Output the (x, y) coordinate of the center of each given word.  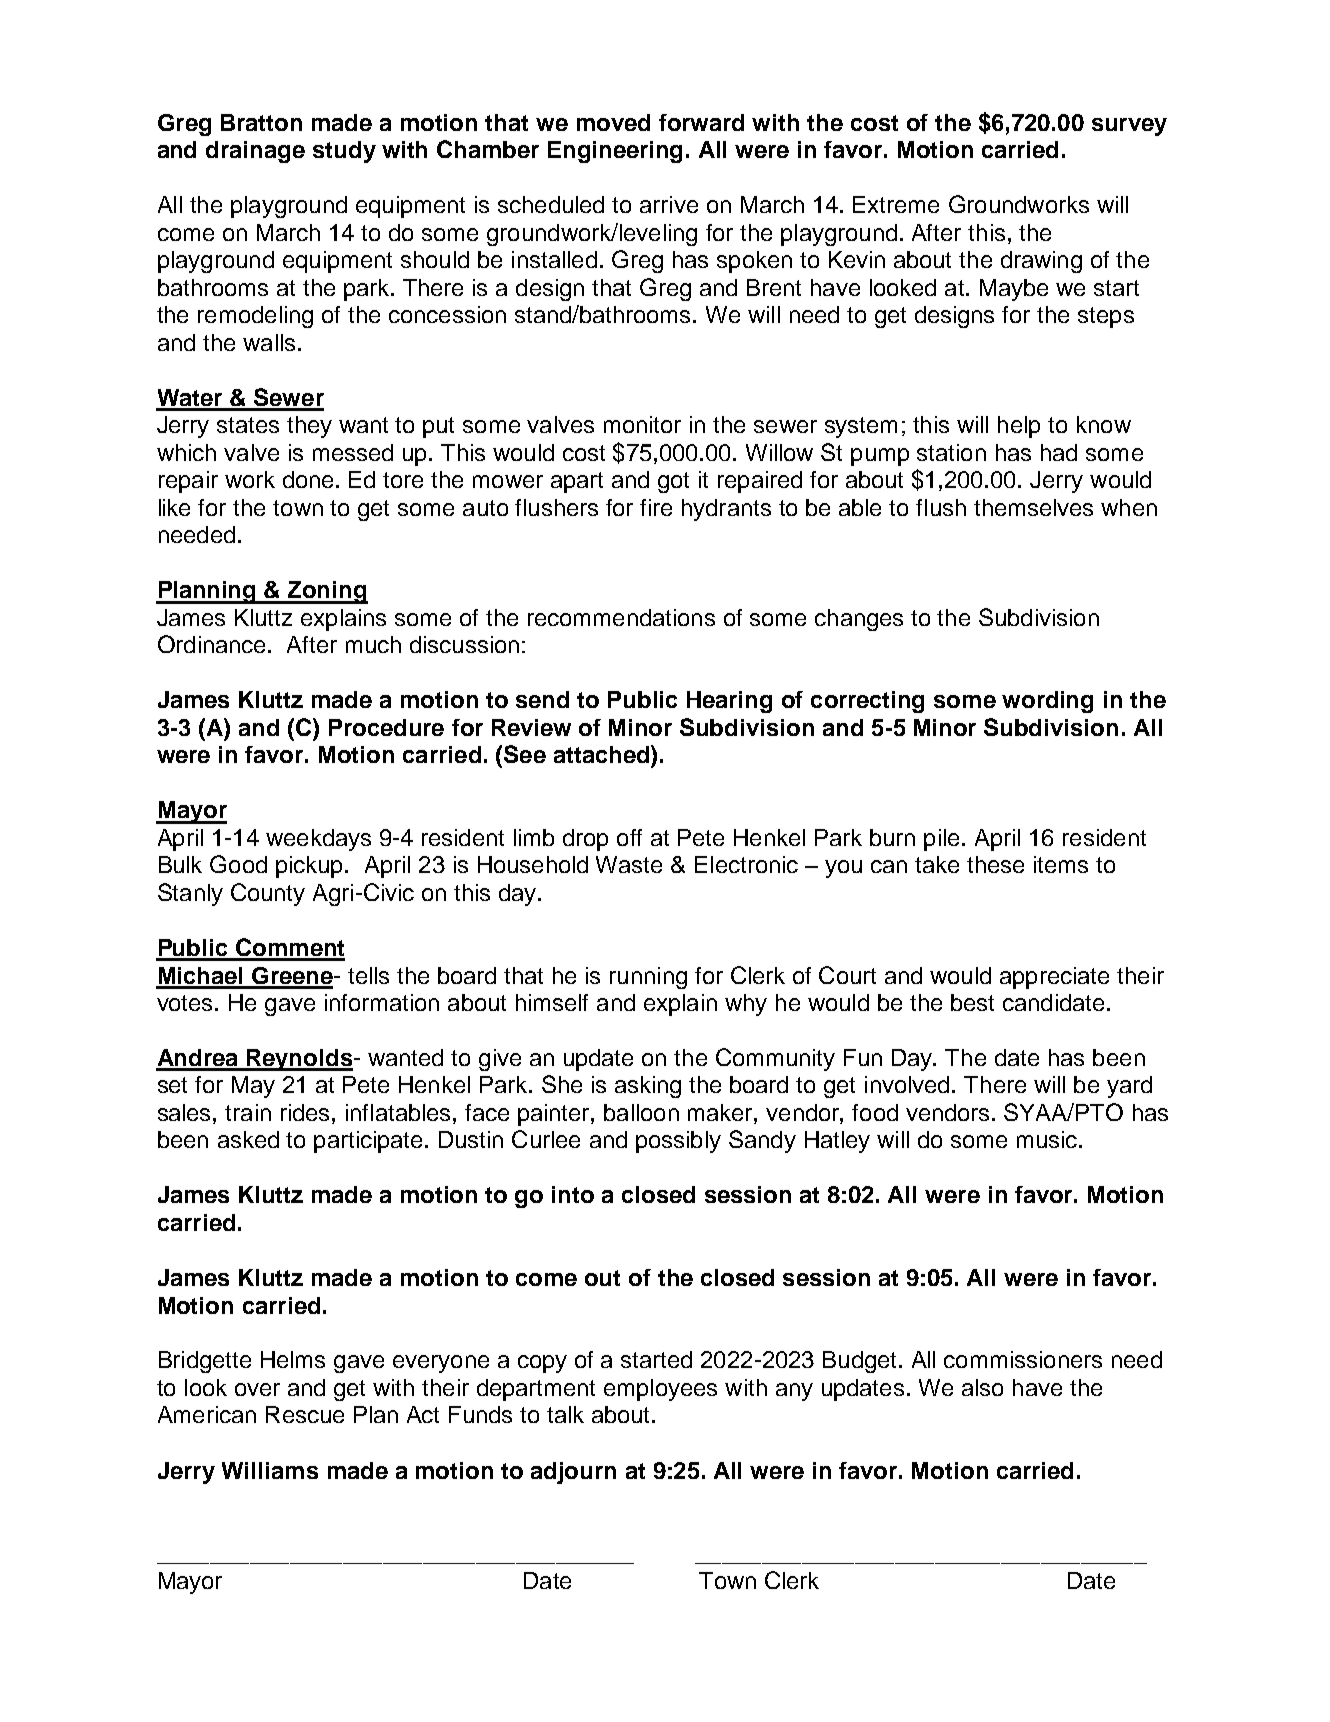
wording (1047, 702)
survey (1129, 127)
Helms (293, 1359)
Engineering (615, 152)
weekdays (318, 840)
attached (603, 754)
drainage (255, 152)
